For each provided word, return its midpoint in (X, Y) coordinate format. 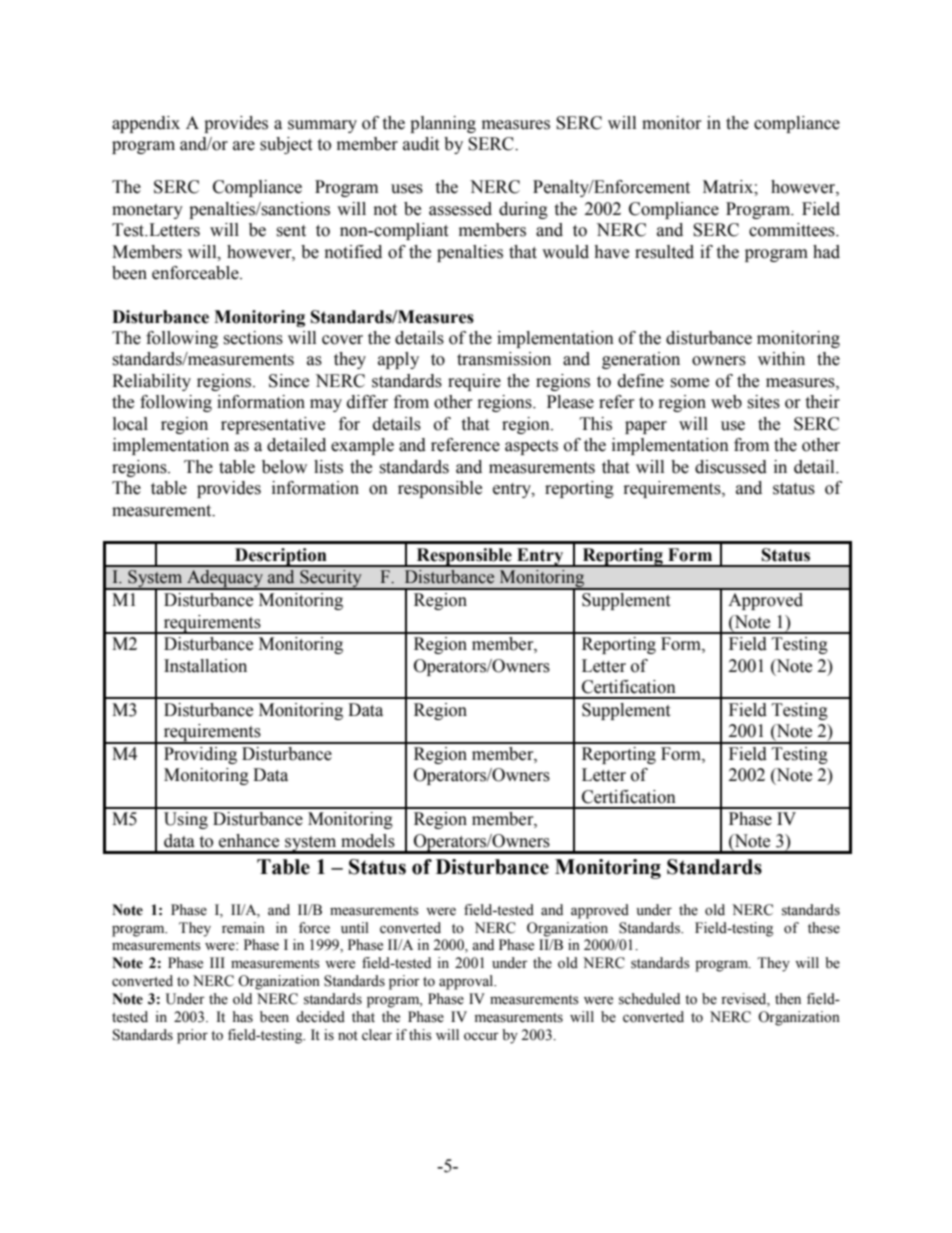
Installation (205, 666)
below (284, 467)
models (368, 841)
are (244, 146)
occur (481, 1036)
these (824, 928)
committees (793, 230)
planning (443, 124)
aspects (531, 447)
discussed (731, 467)
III (217, 962)
